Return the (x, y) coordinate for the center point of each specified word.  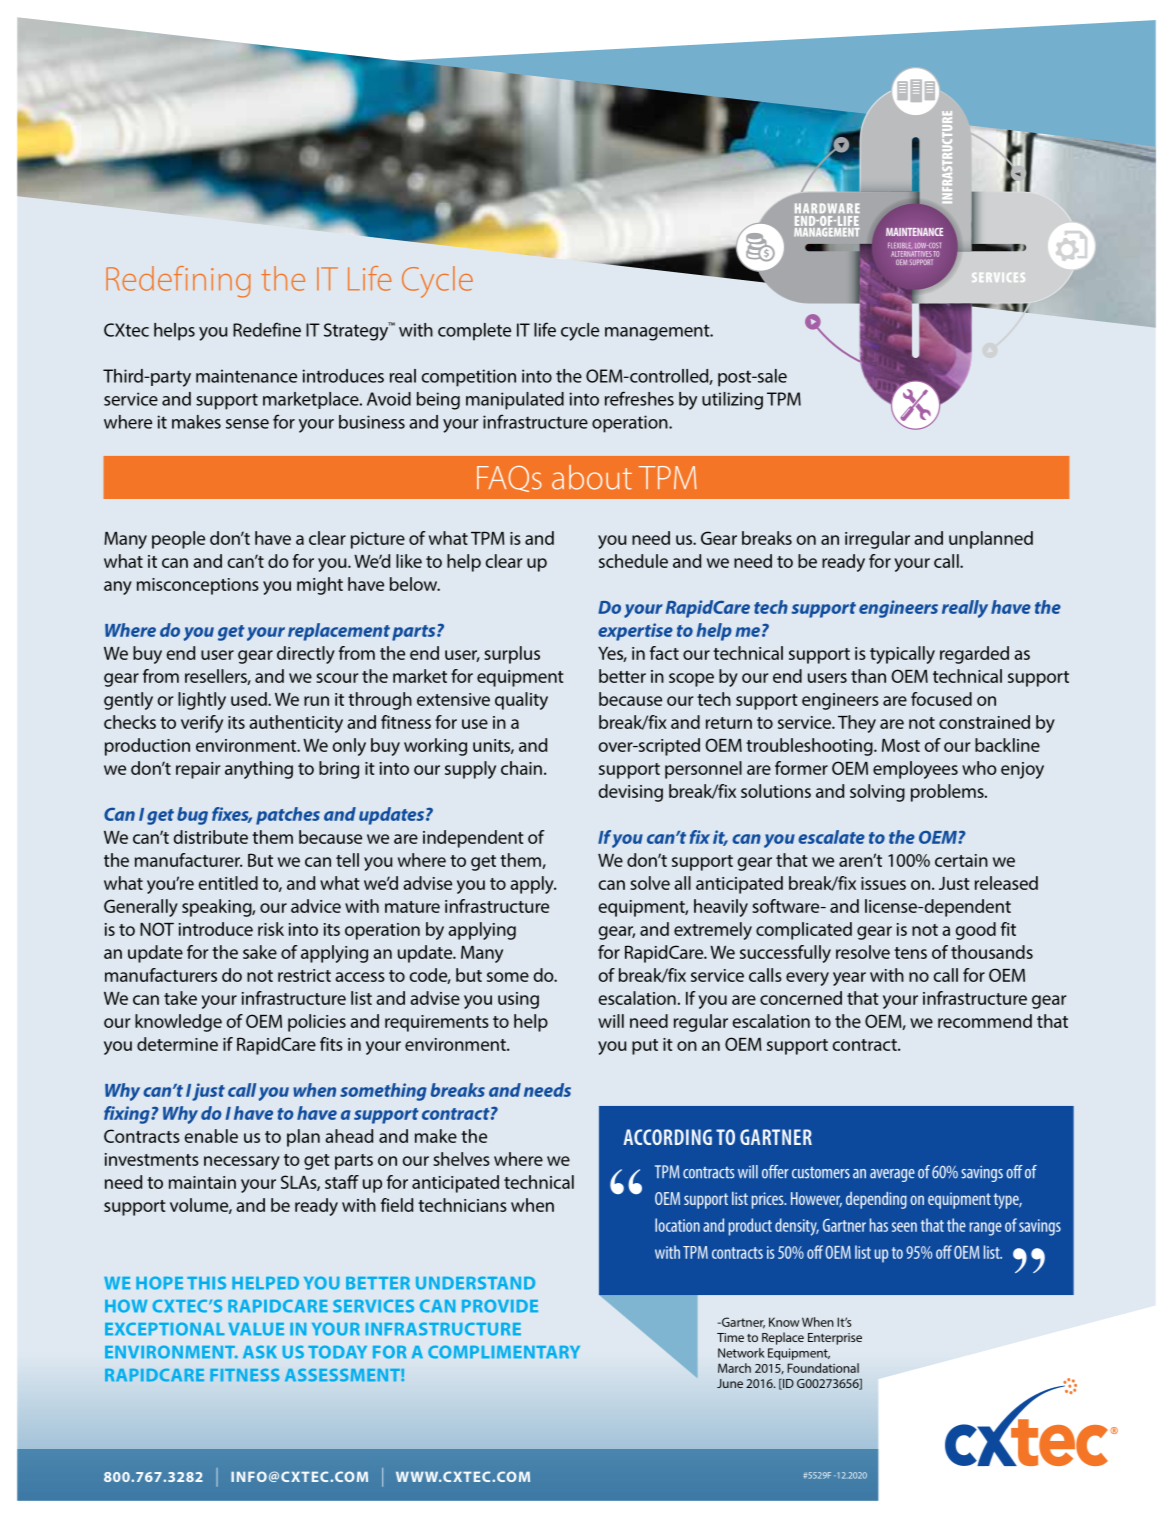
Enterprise (835, 1339)
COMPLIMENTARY (504, 1352)
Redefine (267, 329)
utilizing (732, 401)
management (658, 332)
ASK (260, 1352)
